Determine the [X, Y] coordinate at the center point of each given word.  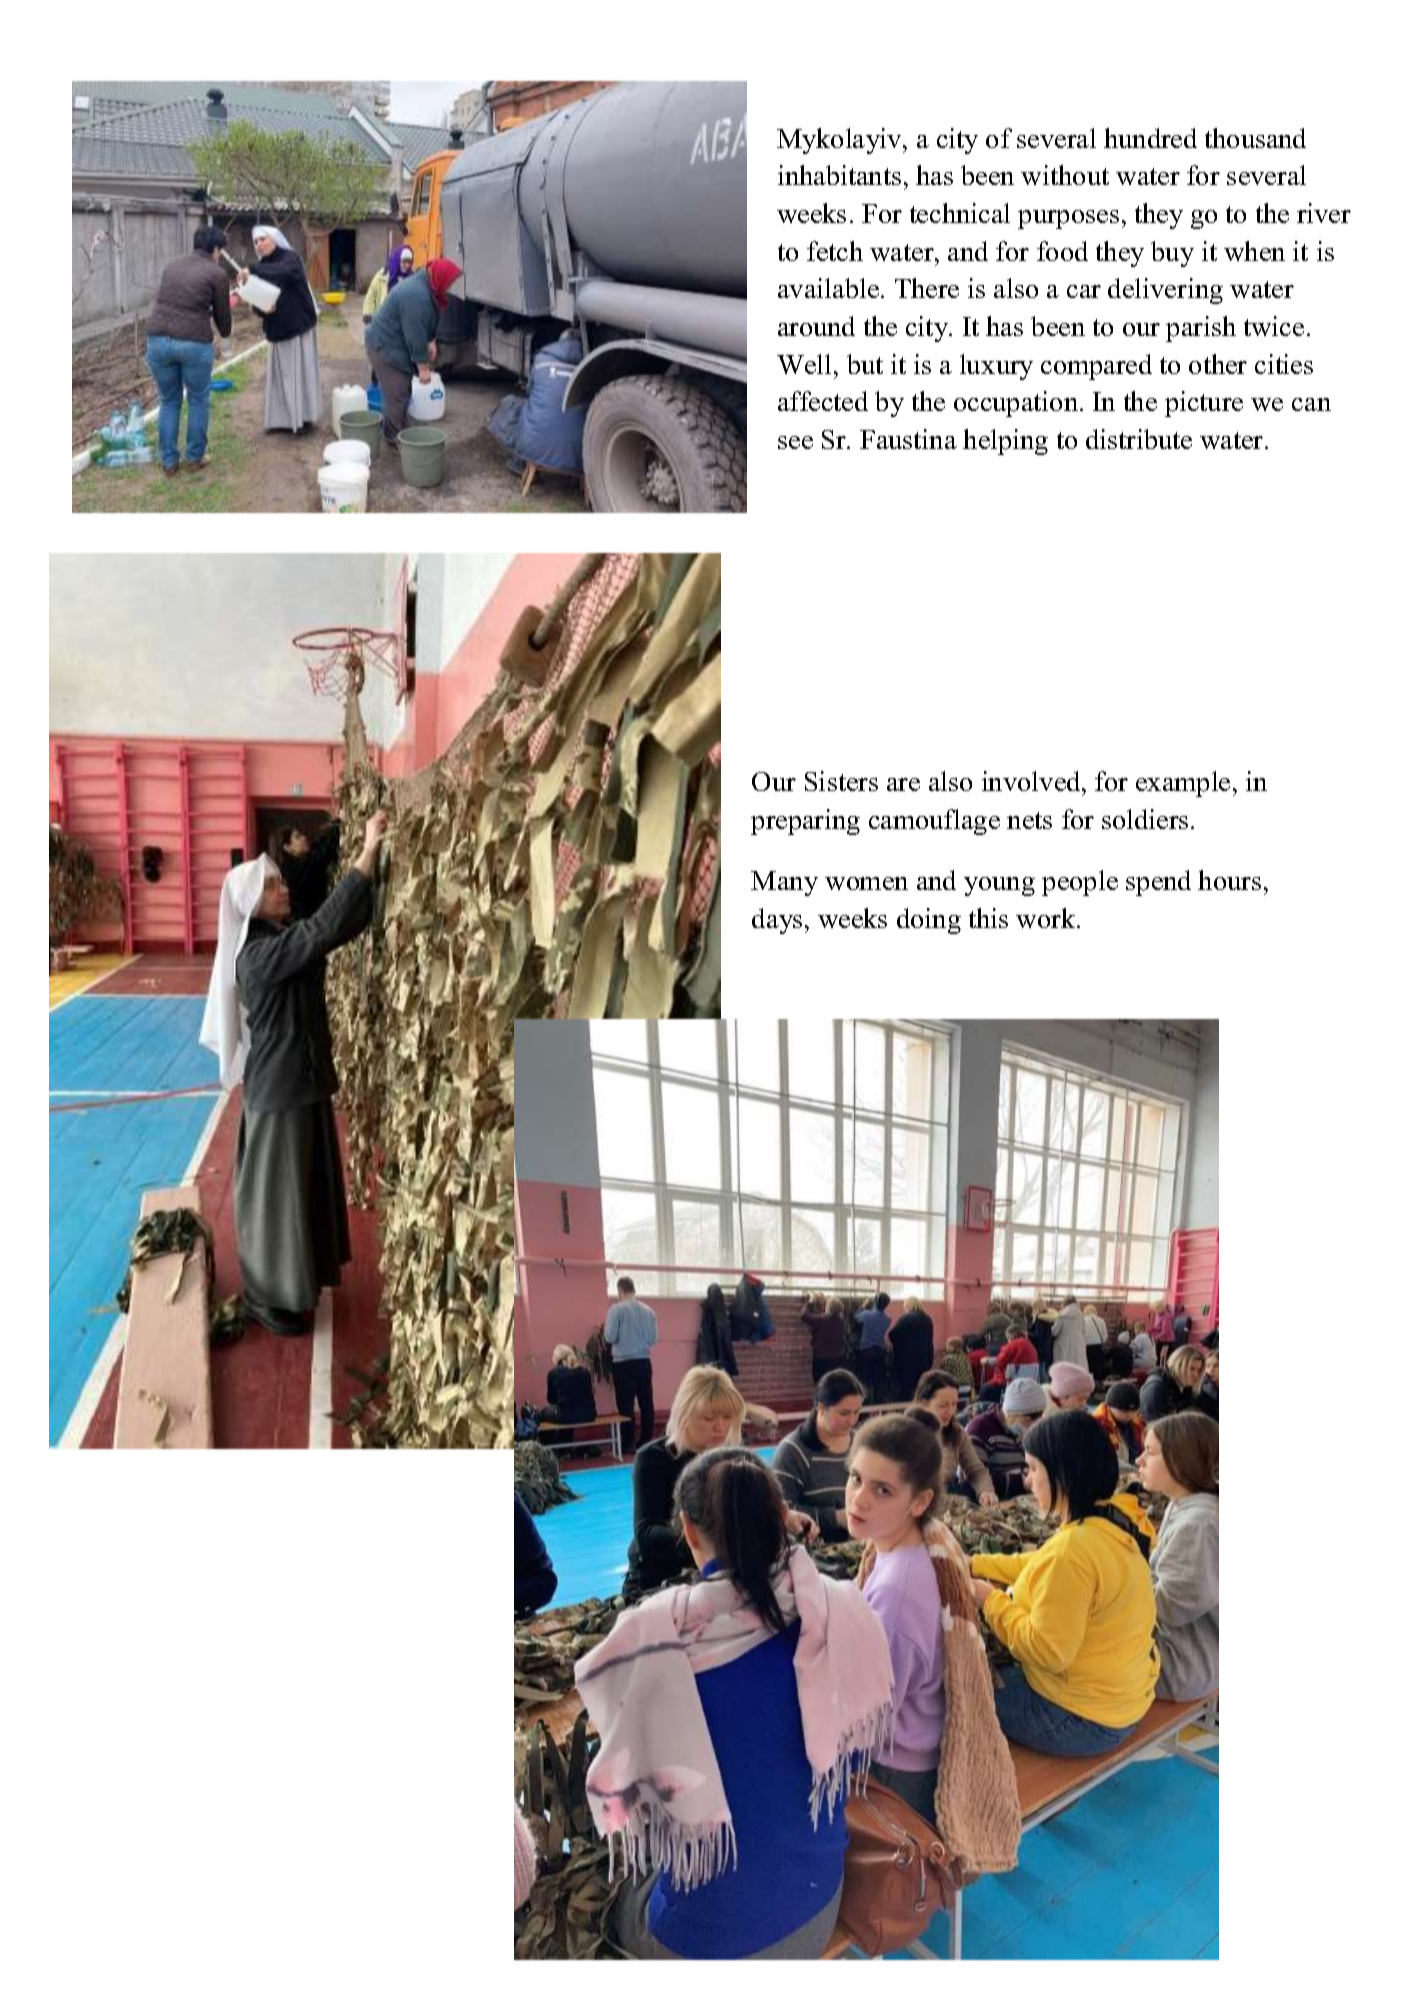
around [816, 326]
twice [1274, 326]
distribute [1139, 439]
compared [1096, 367]
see [795, 442]
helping [1005, 442]
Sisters [841, 781]
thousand [1255, 138]
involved [1032, 781]
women [866, 883]
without [1065, 175]
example [1183, 784]
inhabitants [839, 175]
